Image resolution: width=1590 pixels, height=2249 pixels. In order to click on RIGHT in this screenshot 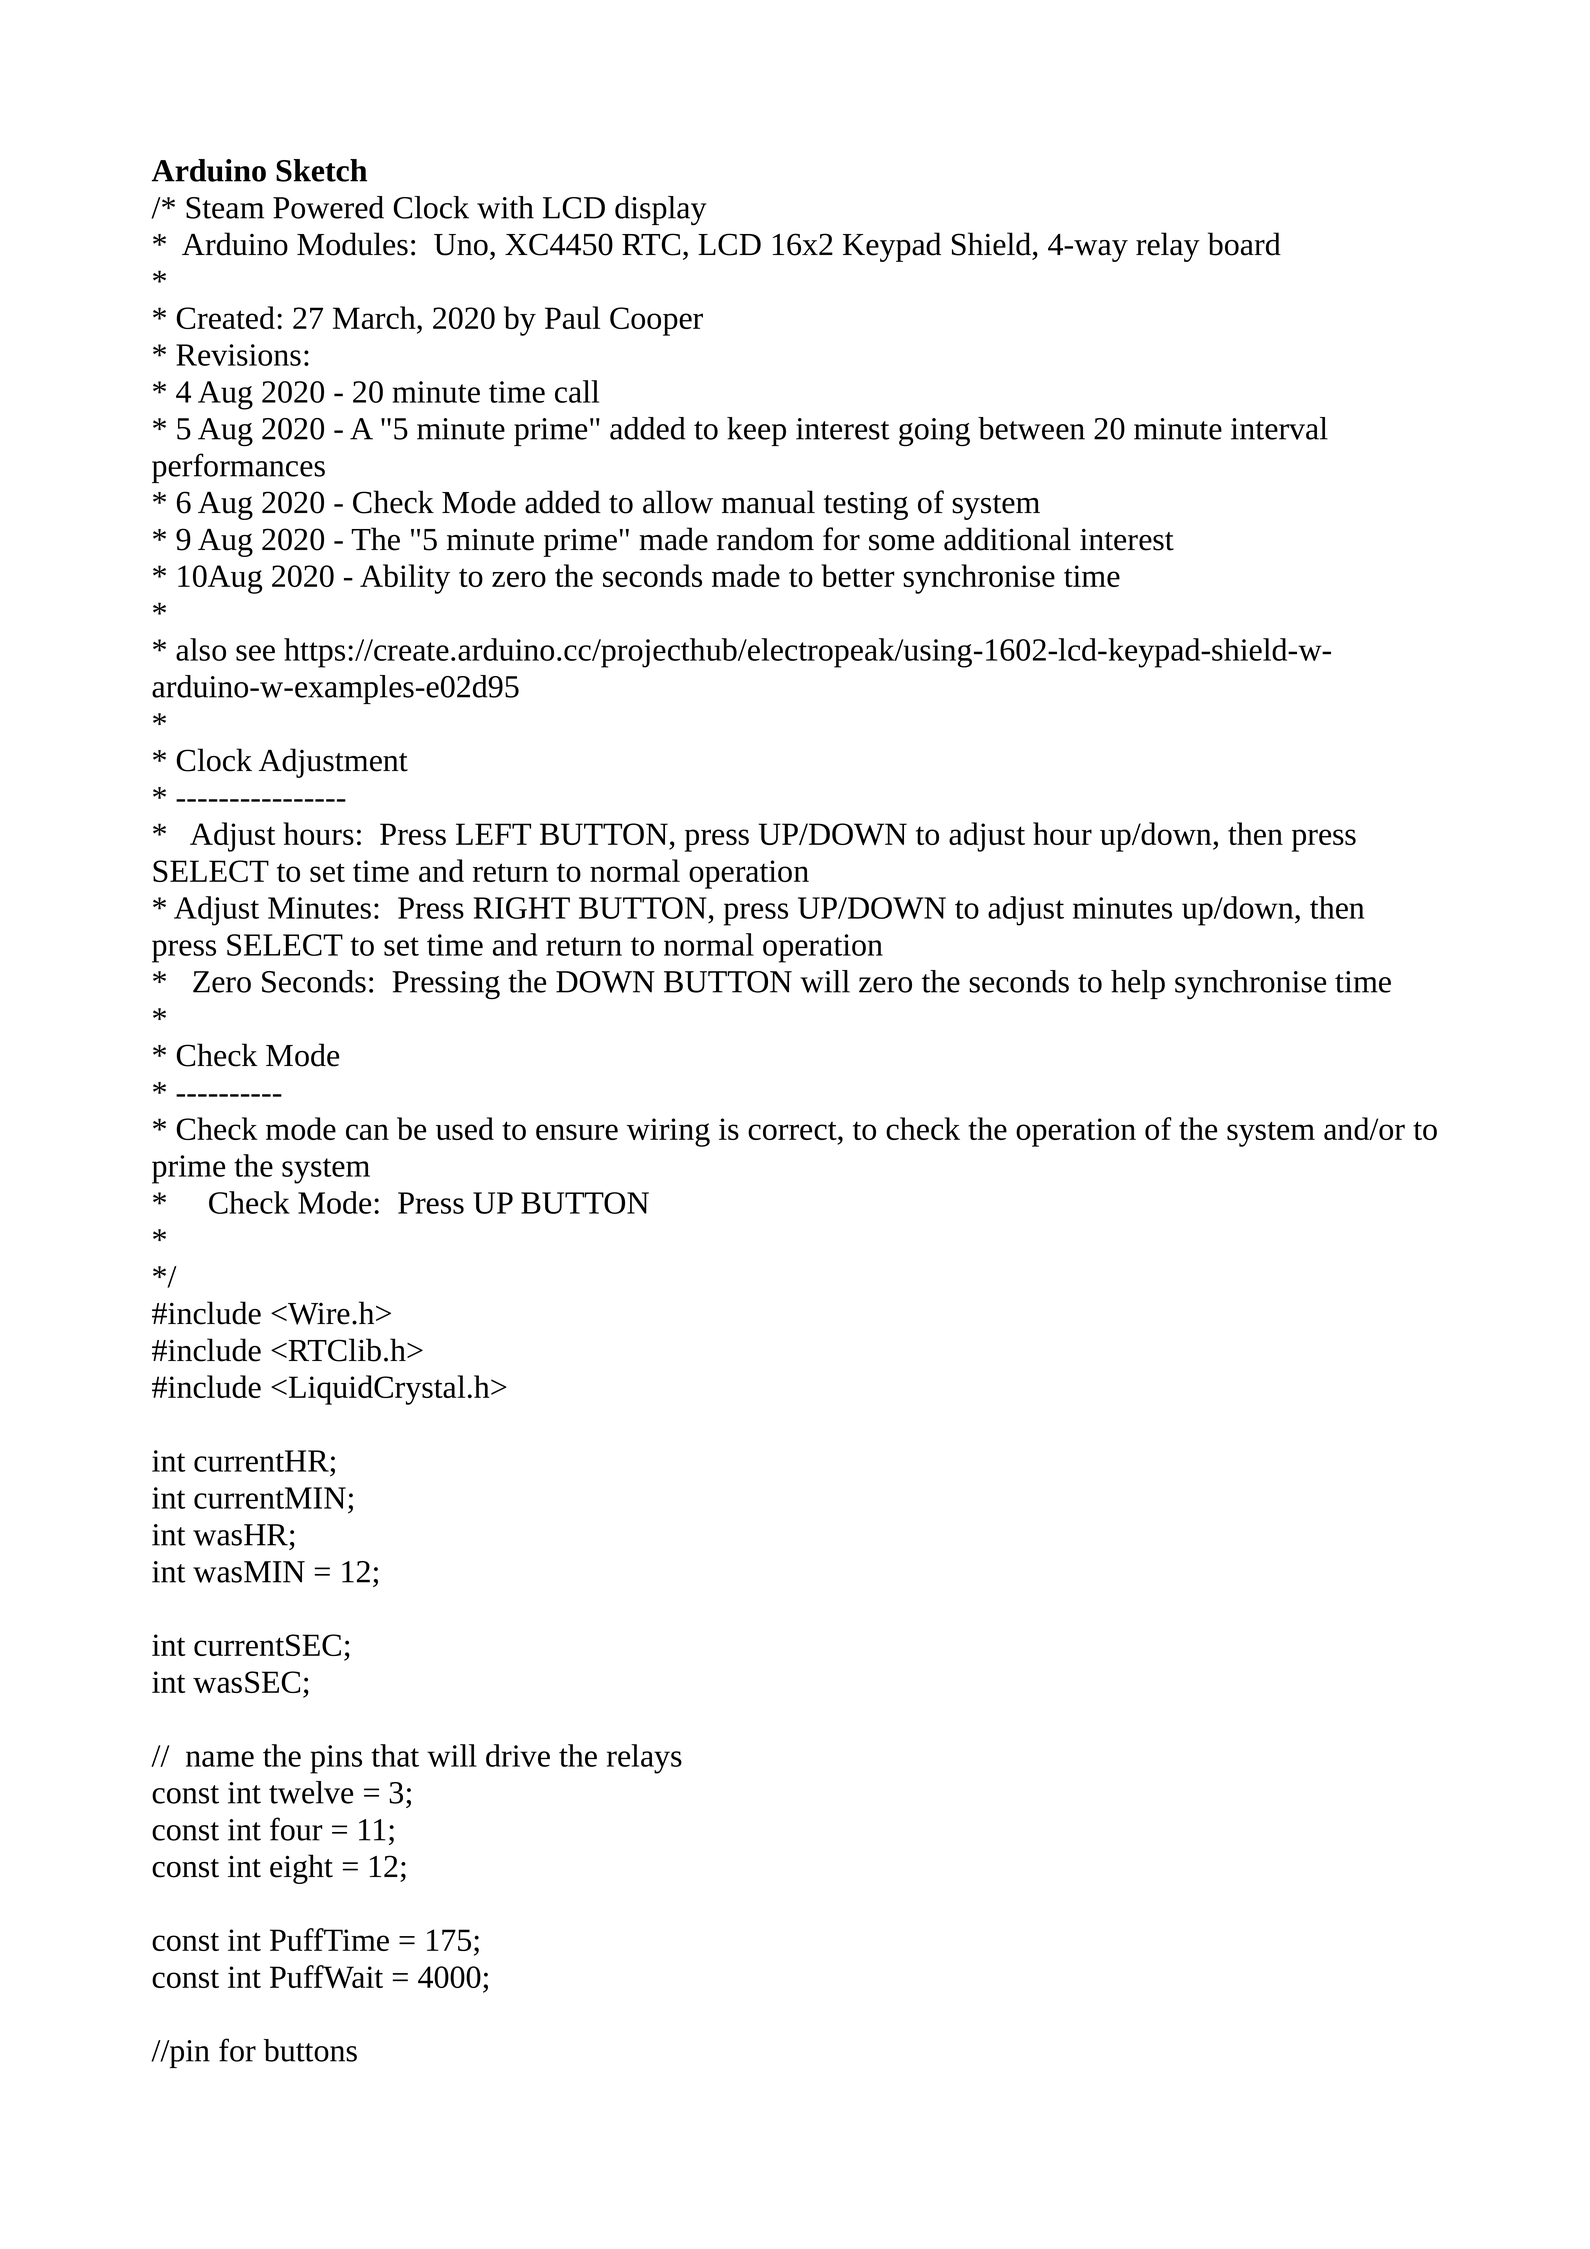, I will do `click(522, 908)`.
